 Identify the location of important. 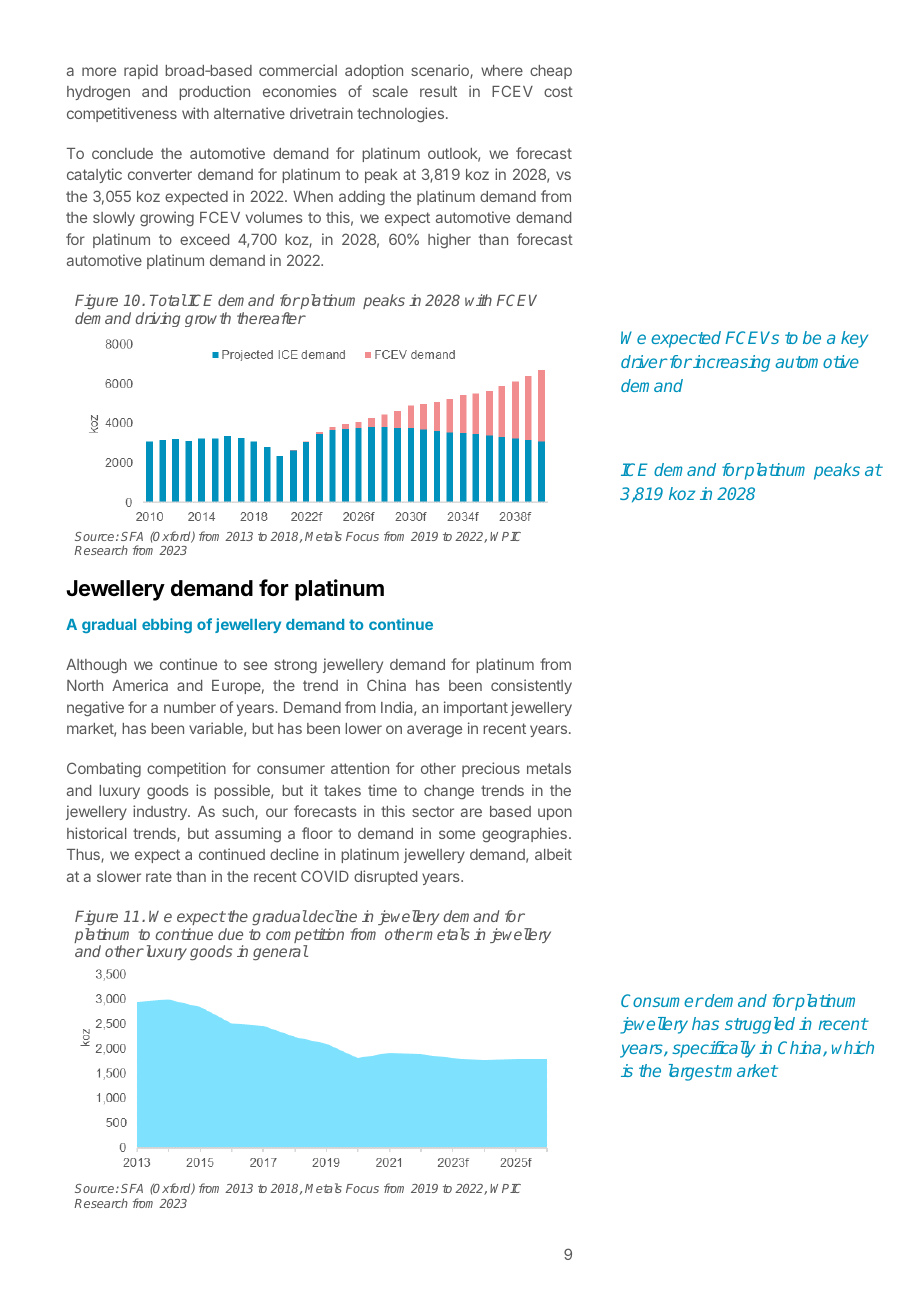
(476, 708).
